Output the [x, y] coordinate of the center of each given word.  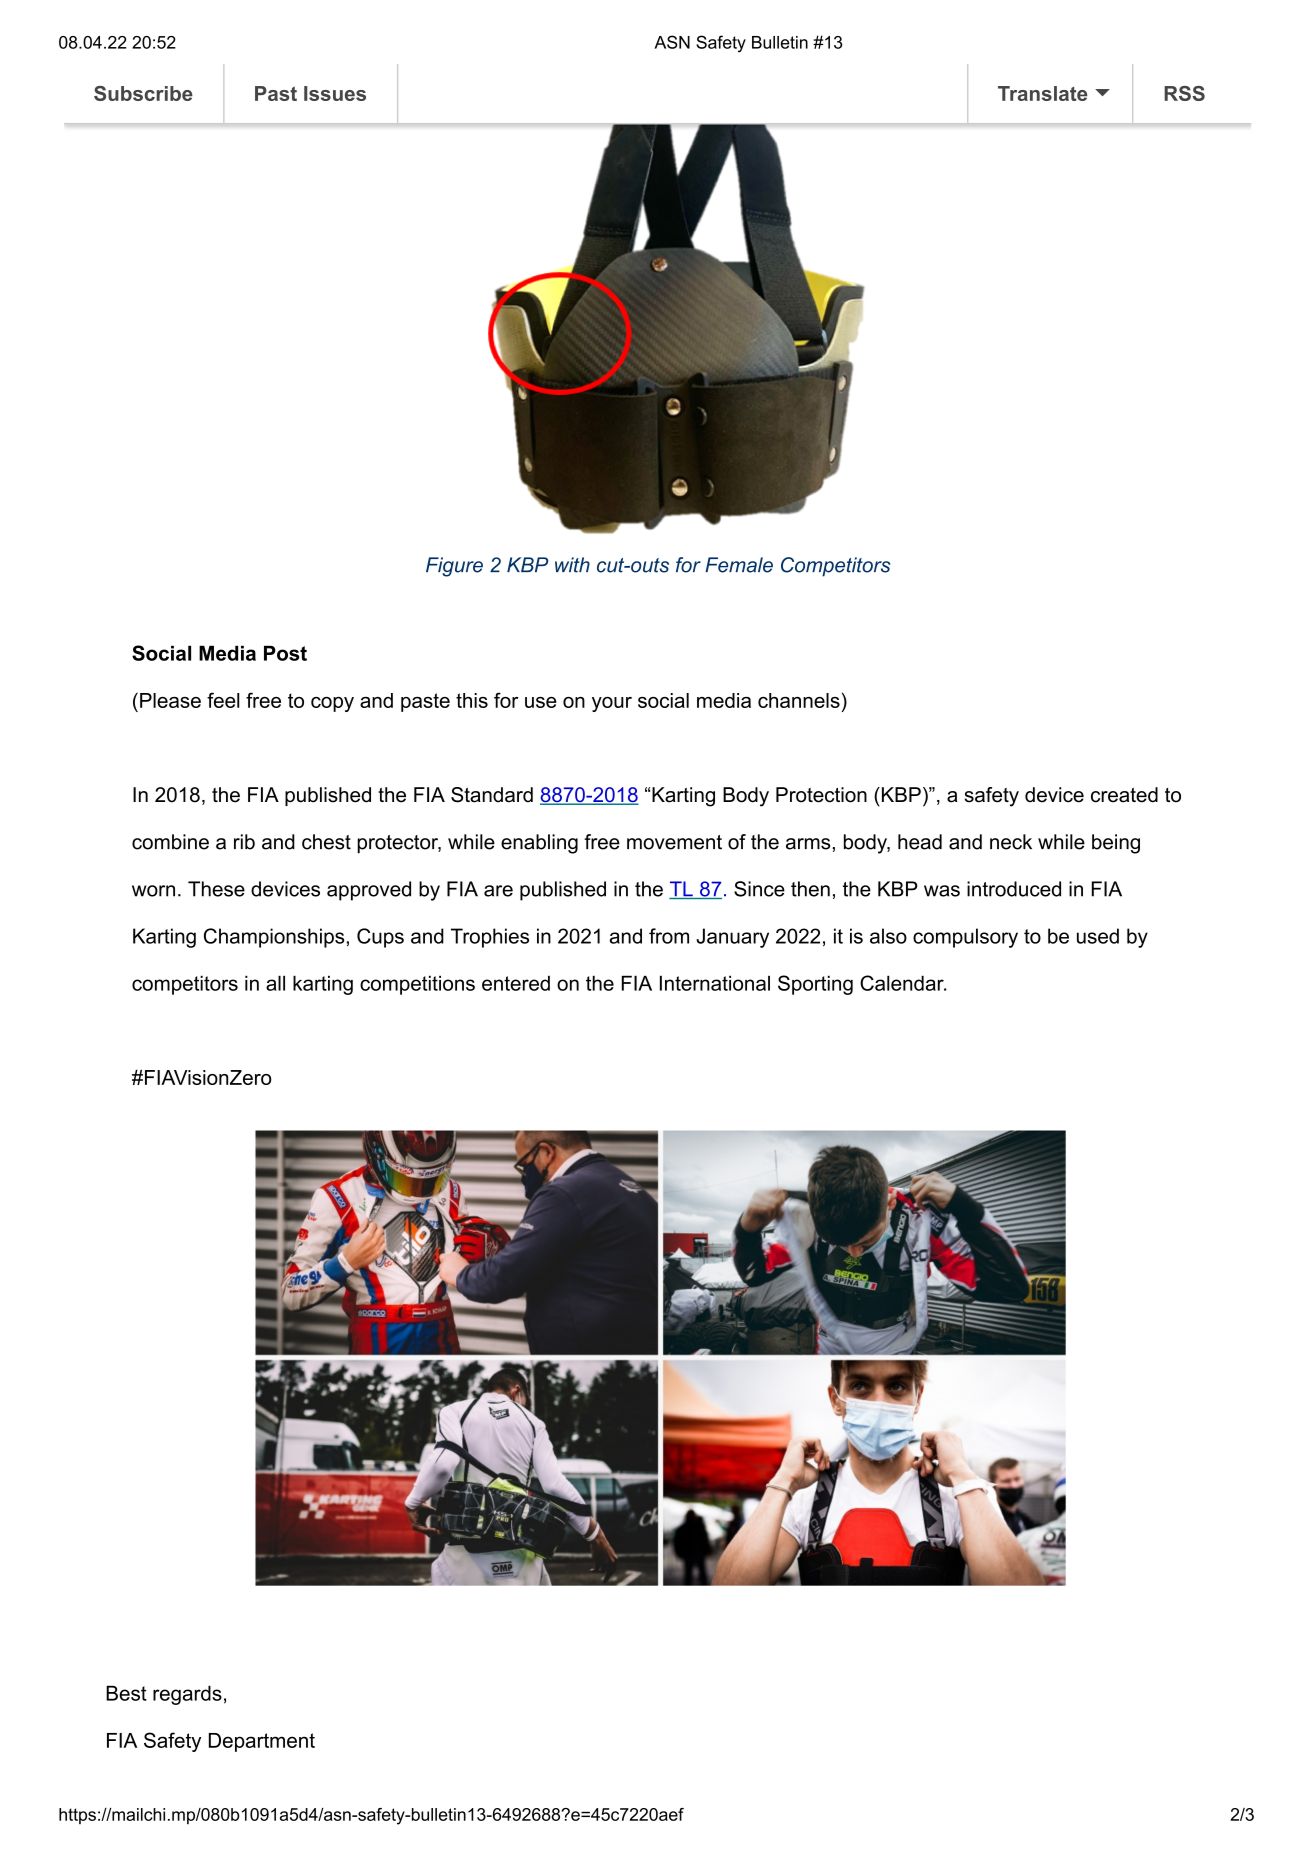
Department [262, 1742]
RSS [1184, 93]
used [1098, 936]
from [669, 936]
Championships [274, 938]
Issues [335, 93]
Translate [1042, 93]
